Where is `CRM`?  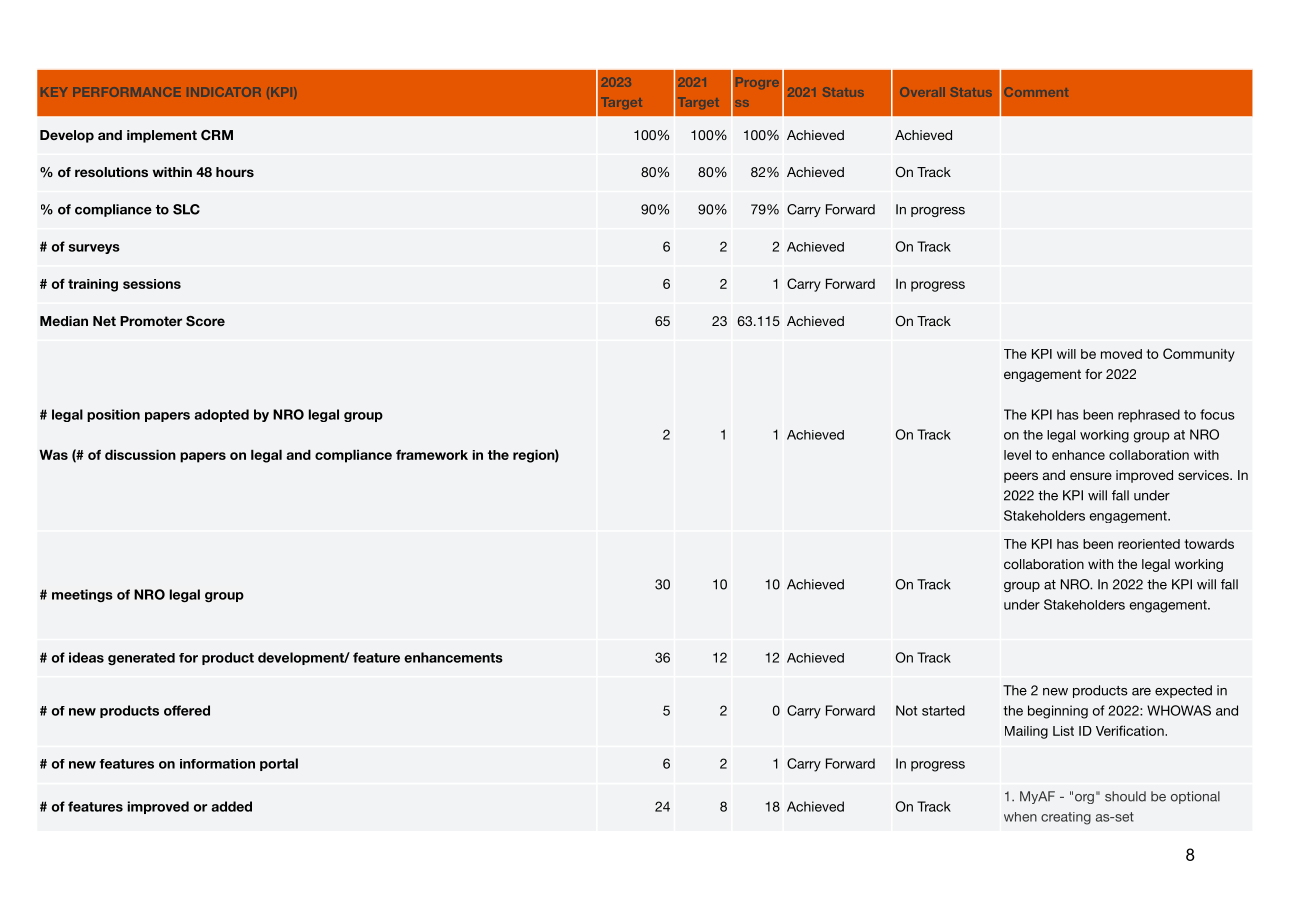
CRM is located at coordinates (217, 135).
